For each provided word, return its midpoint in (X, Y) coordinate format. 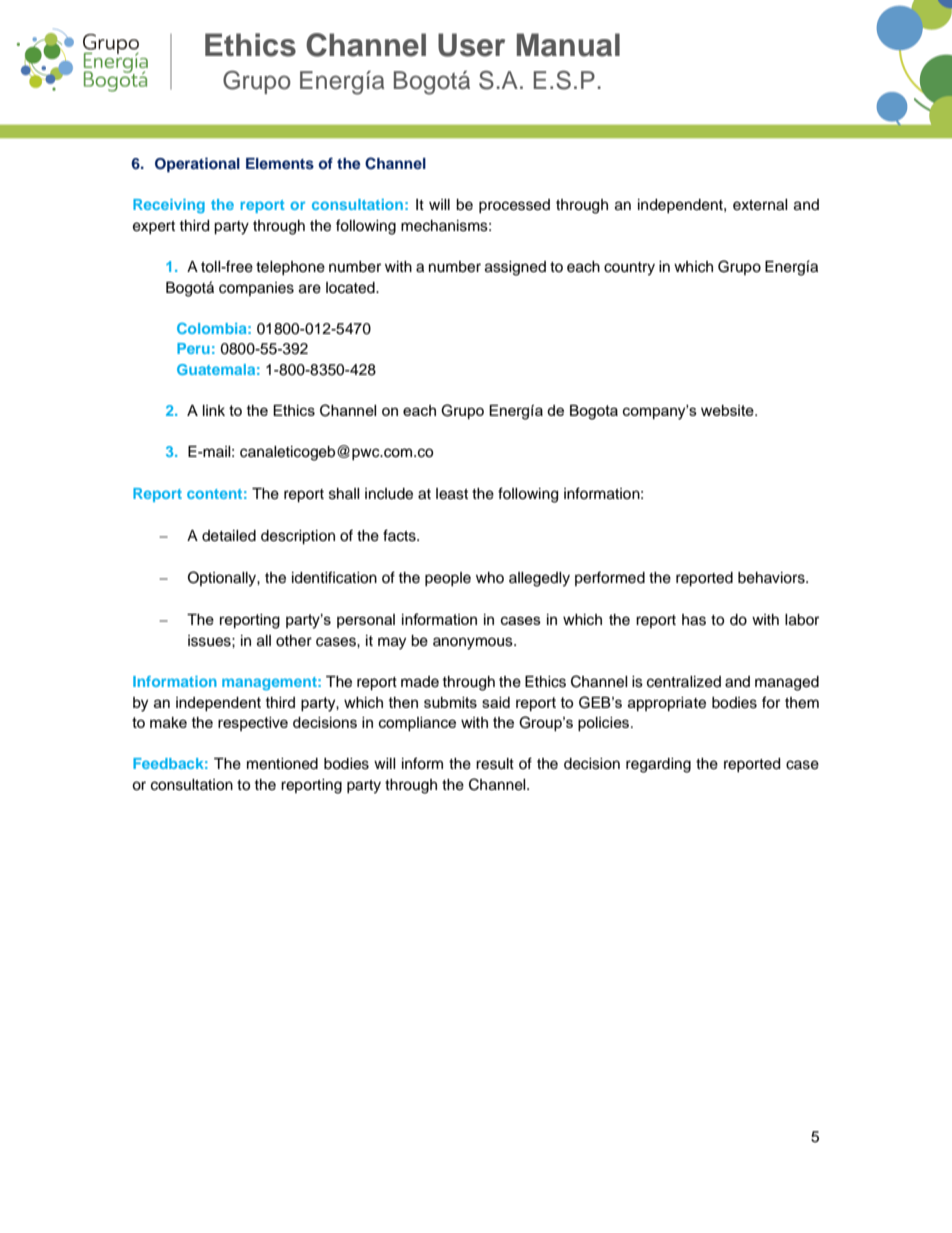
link (214, 410)
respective (253, 724)
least (452, 494)
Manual (568, 45)
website (728, 410)
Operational (197, 165)
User (471, 45)
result (495, 764)
